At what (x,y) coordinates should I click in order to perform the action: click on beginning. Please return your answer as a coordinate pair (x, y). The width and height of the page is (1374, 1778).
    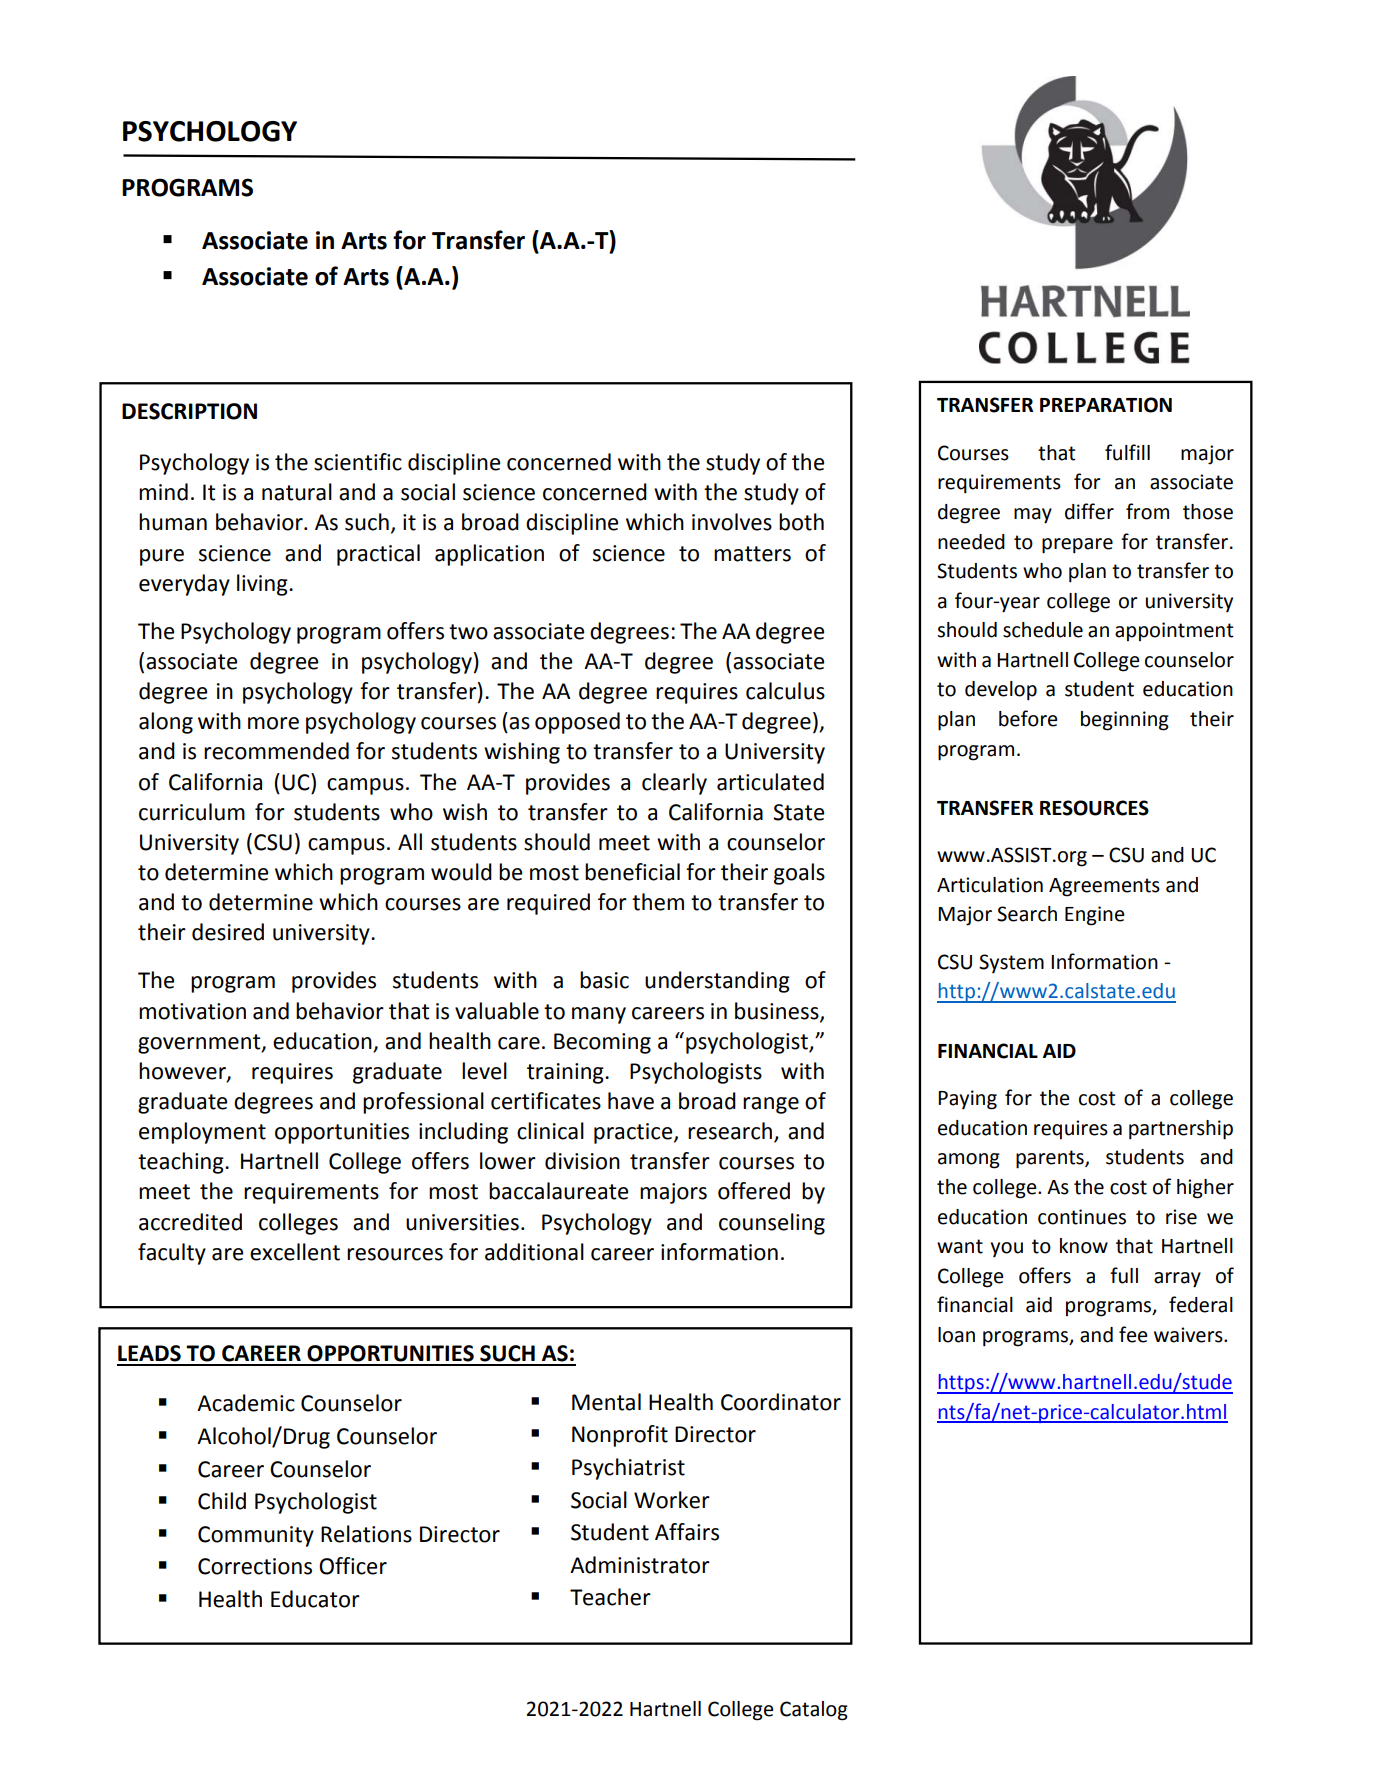
    Looking at the image, I should click on (1125, 721).
